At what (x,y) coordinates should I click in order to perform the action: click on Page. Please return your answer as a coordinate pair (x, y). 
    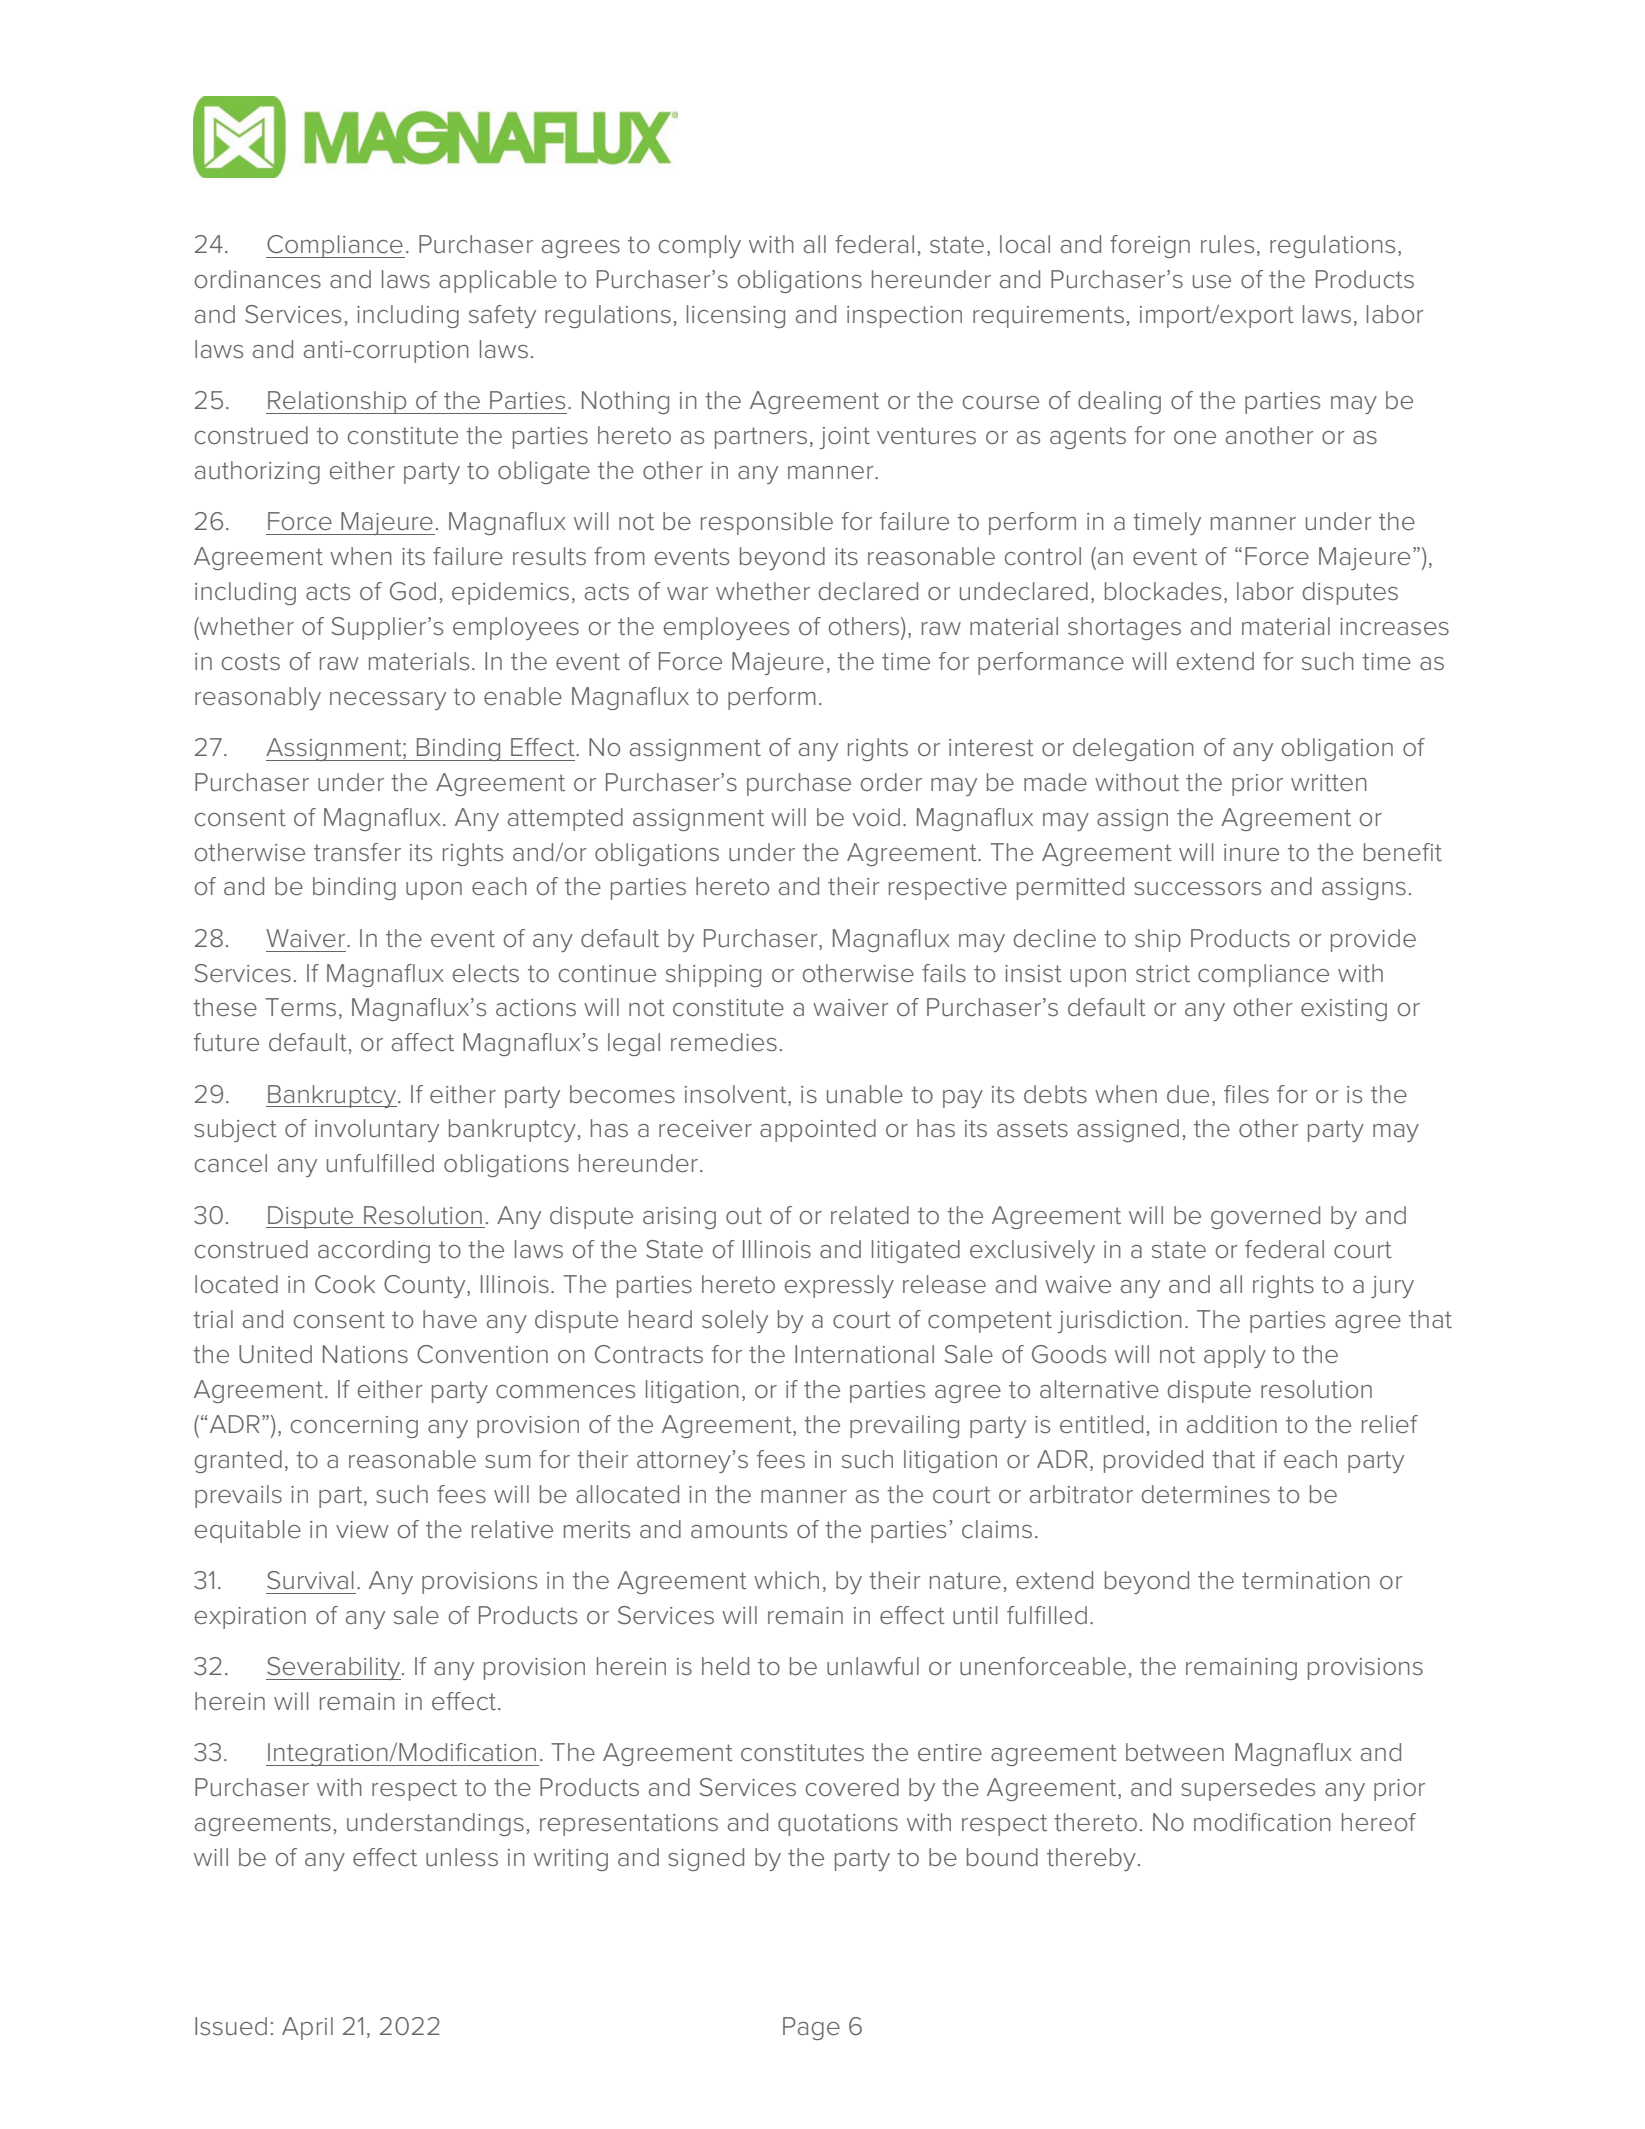
    Looking at the image, I should click on (811, 2028).
